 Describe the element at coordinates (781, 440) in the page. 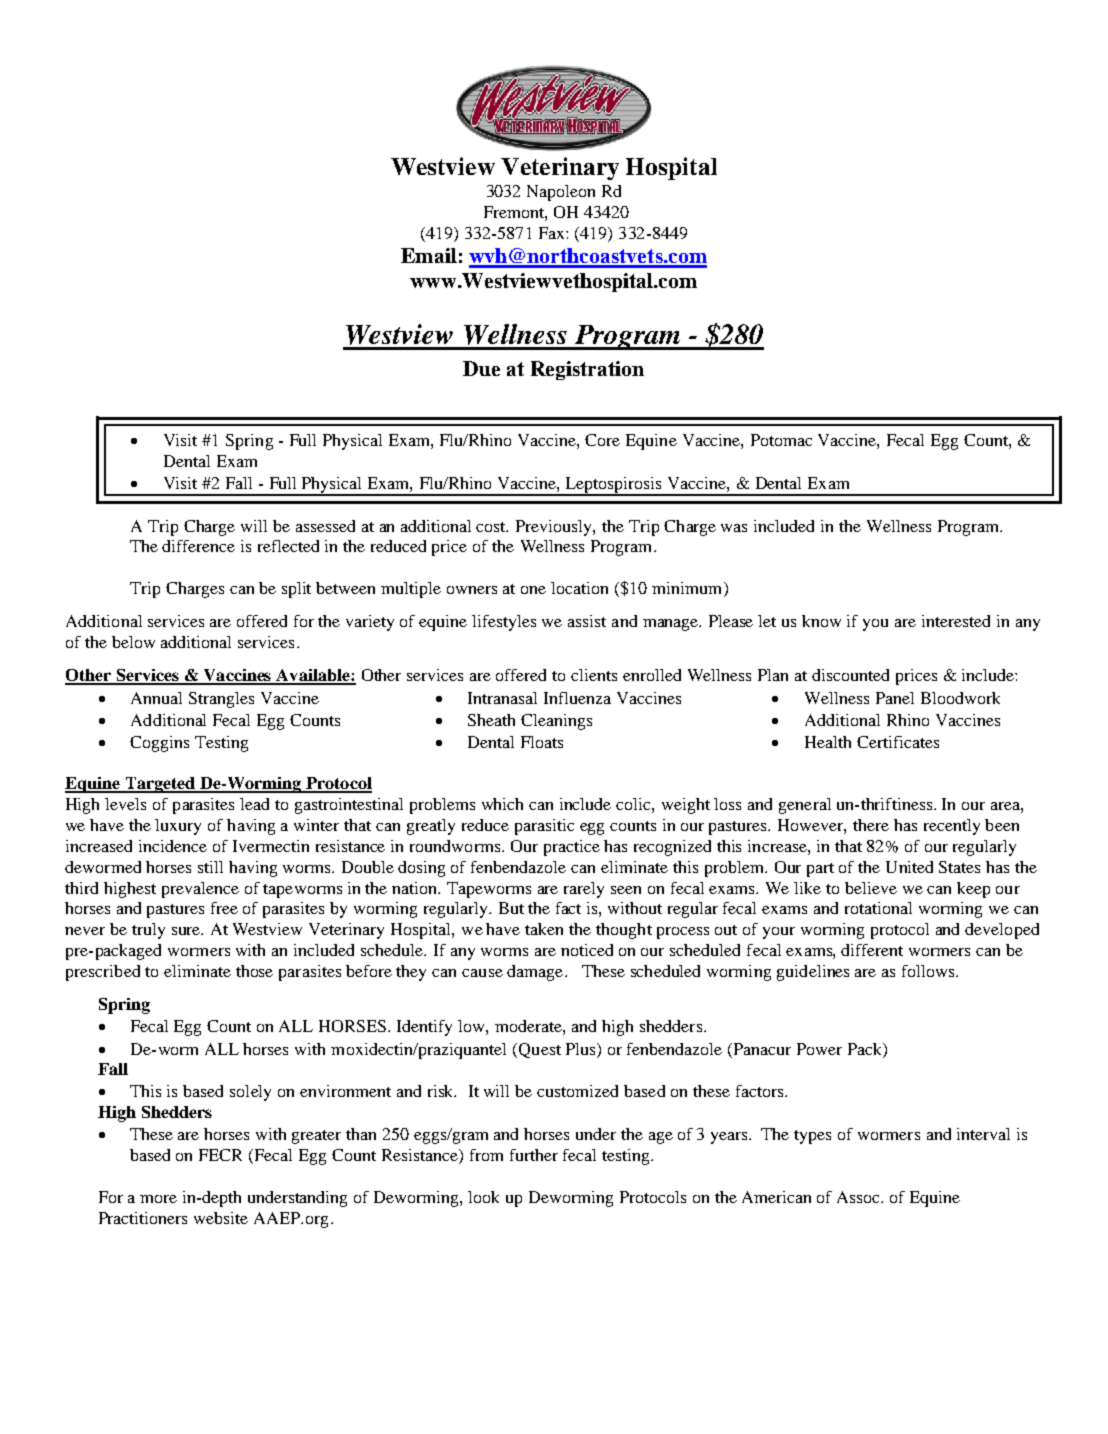

I see `Potomac` at that location.
